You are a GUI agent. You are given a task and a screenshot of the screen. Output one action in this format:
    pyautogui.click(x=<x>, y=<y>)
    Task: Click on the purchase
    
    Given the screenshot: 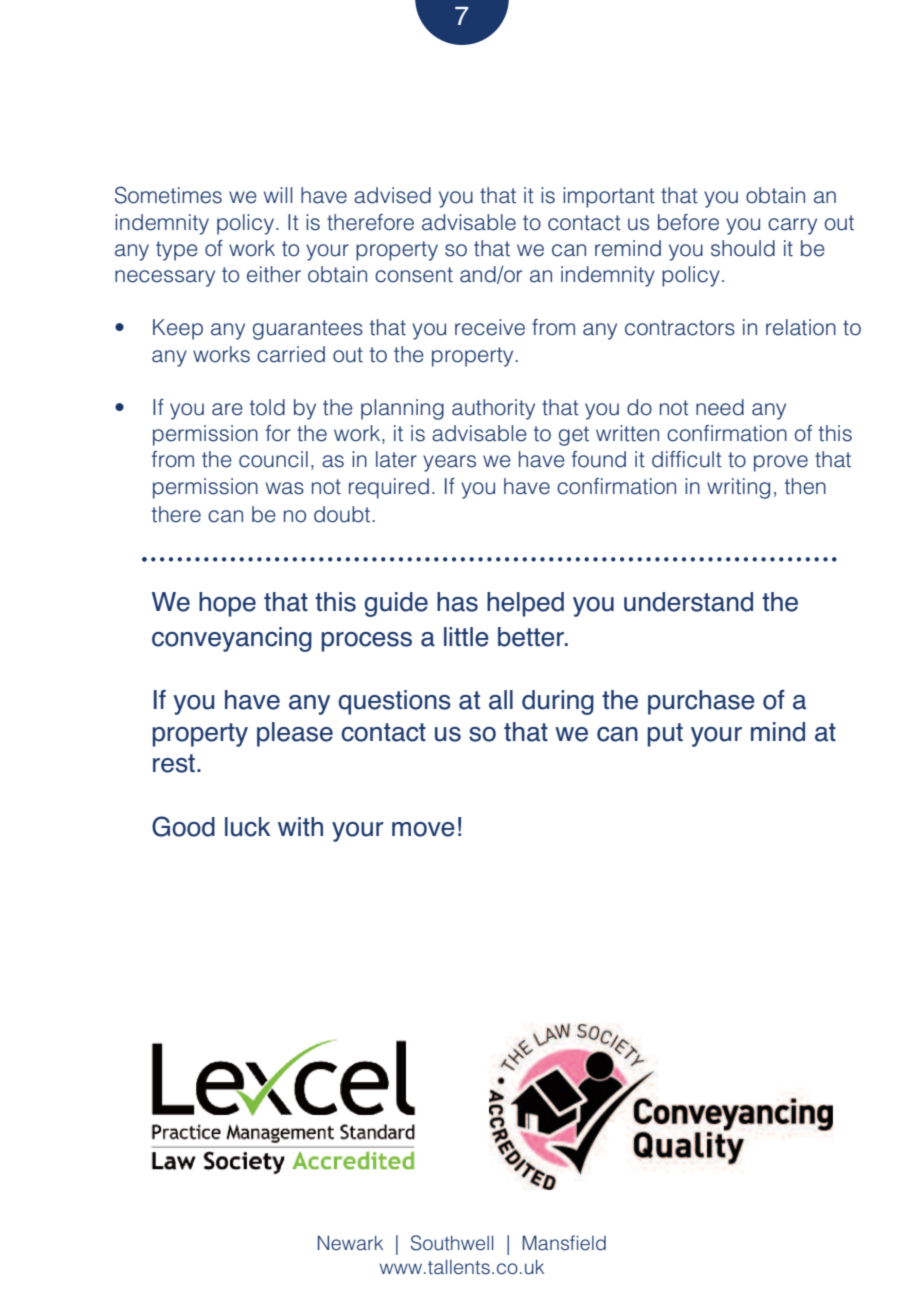 What is the action you would take?
    pyautogui.click(x=701, y=702)
